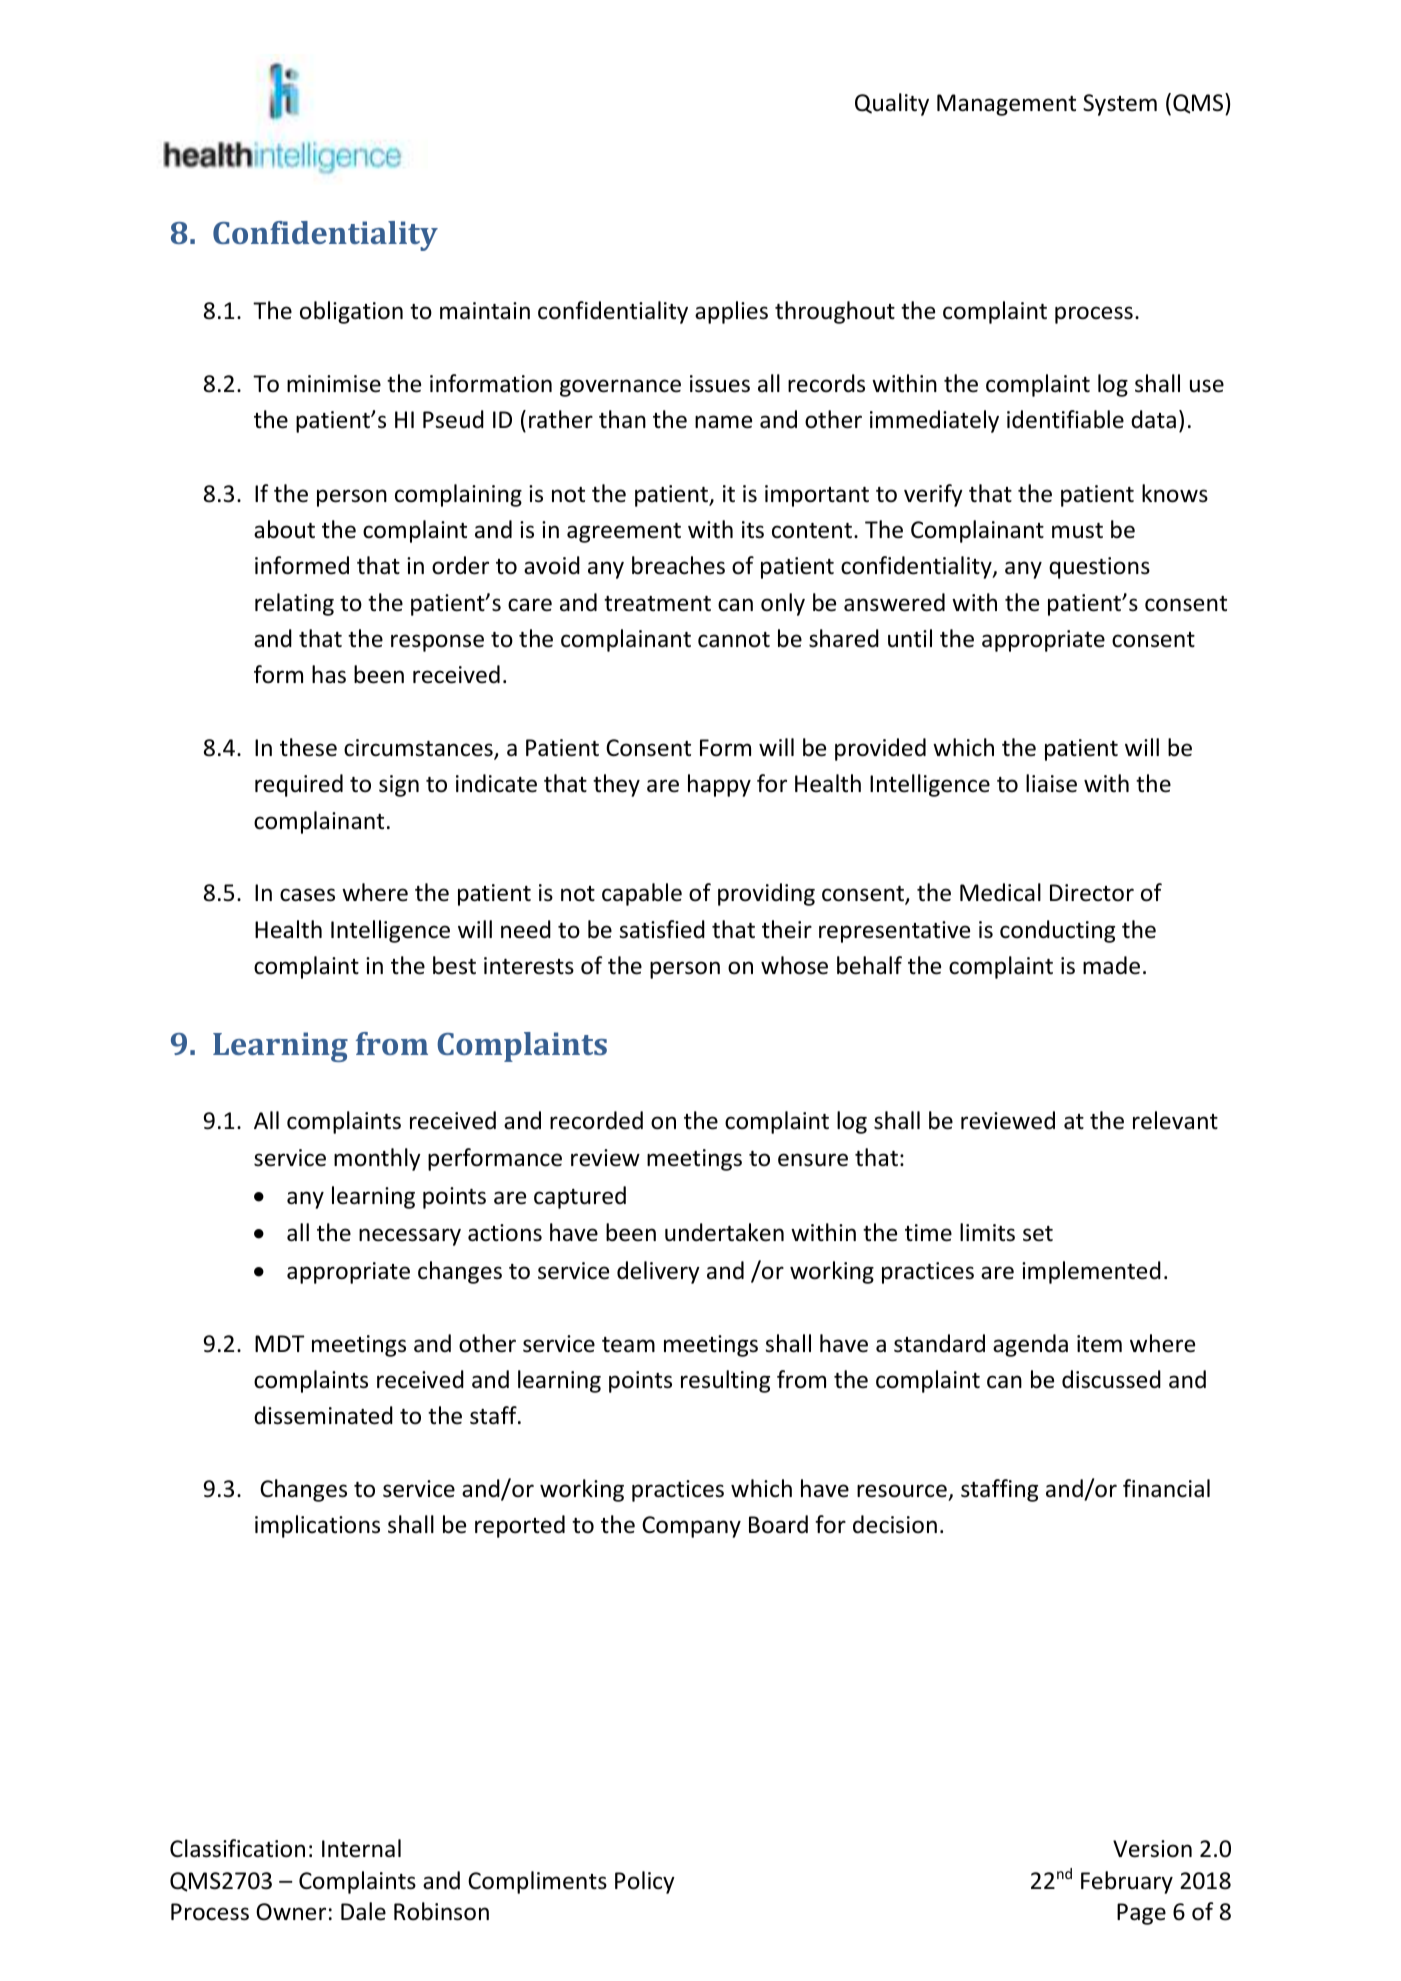 The width and height of the image is (1401, 1981). Describe the element at coordinates (1051, 783) in the image. I see `liaise` at that location.
